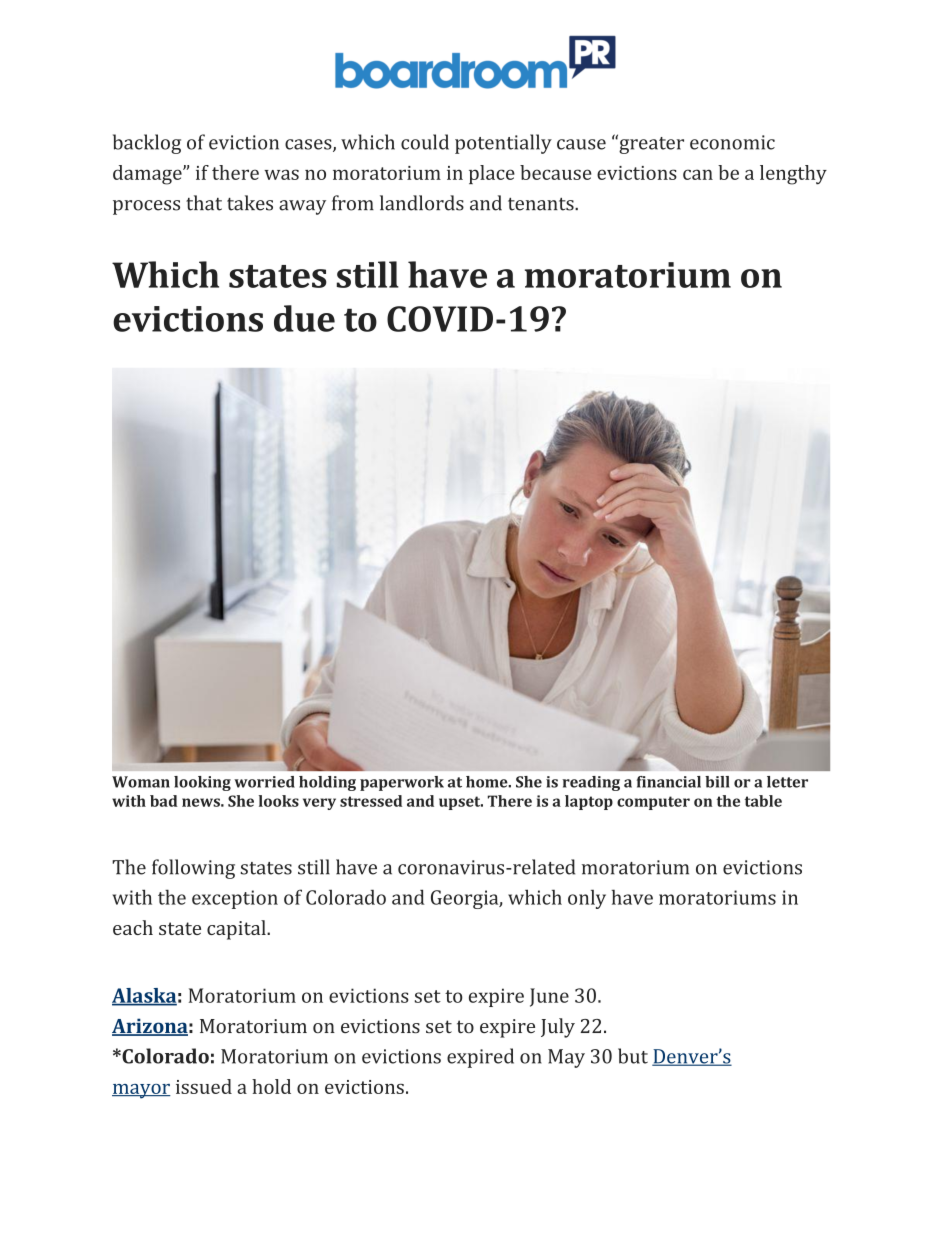  Describe the element at coordinates (204, 1086) in the document. I see `issued` at that location.
